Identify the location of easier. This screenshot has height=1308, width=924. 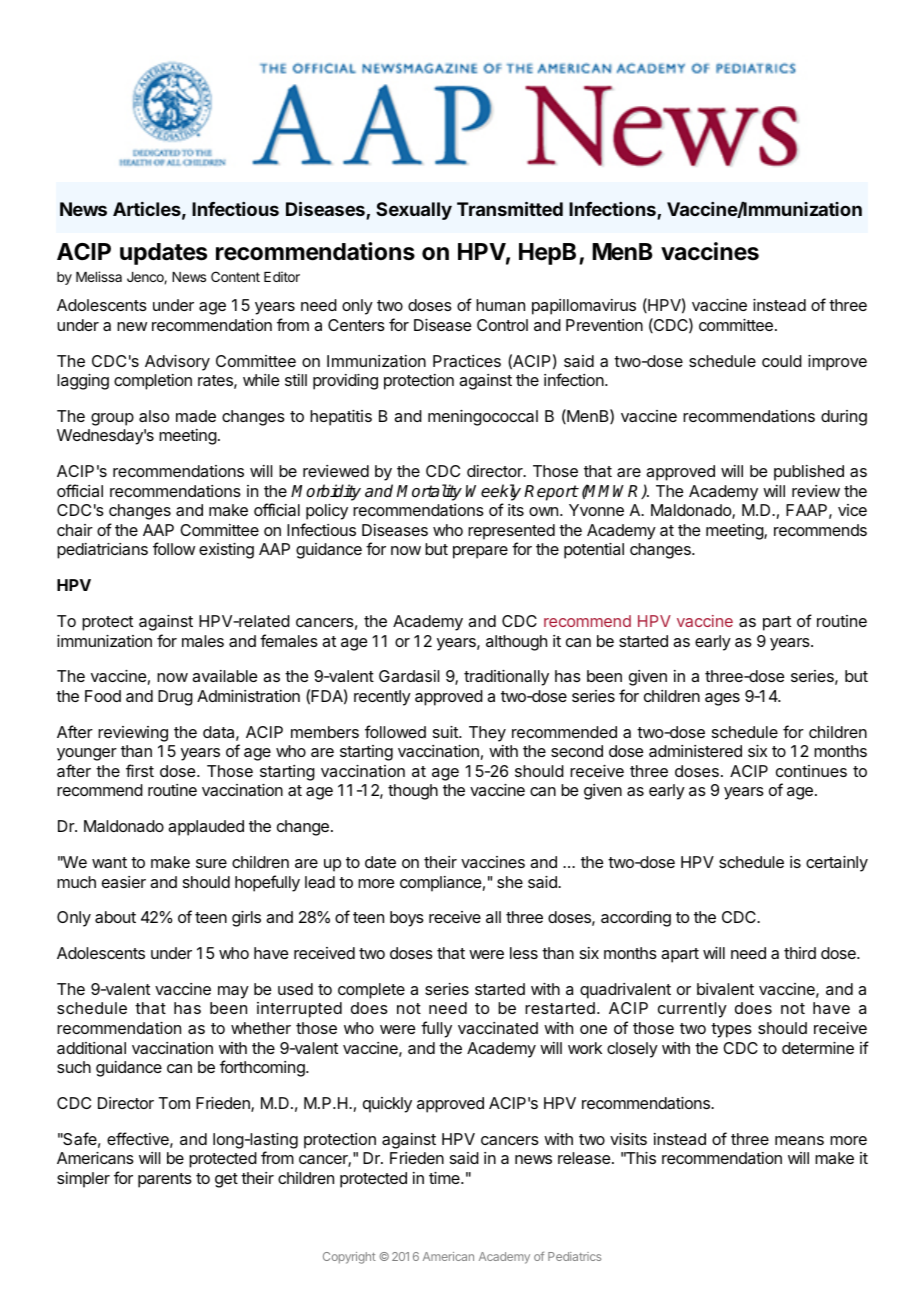
(124, 882).
